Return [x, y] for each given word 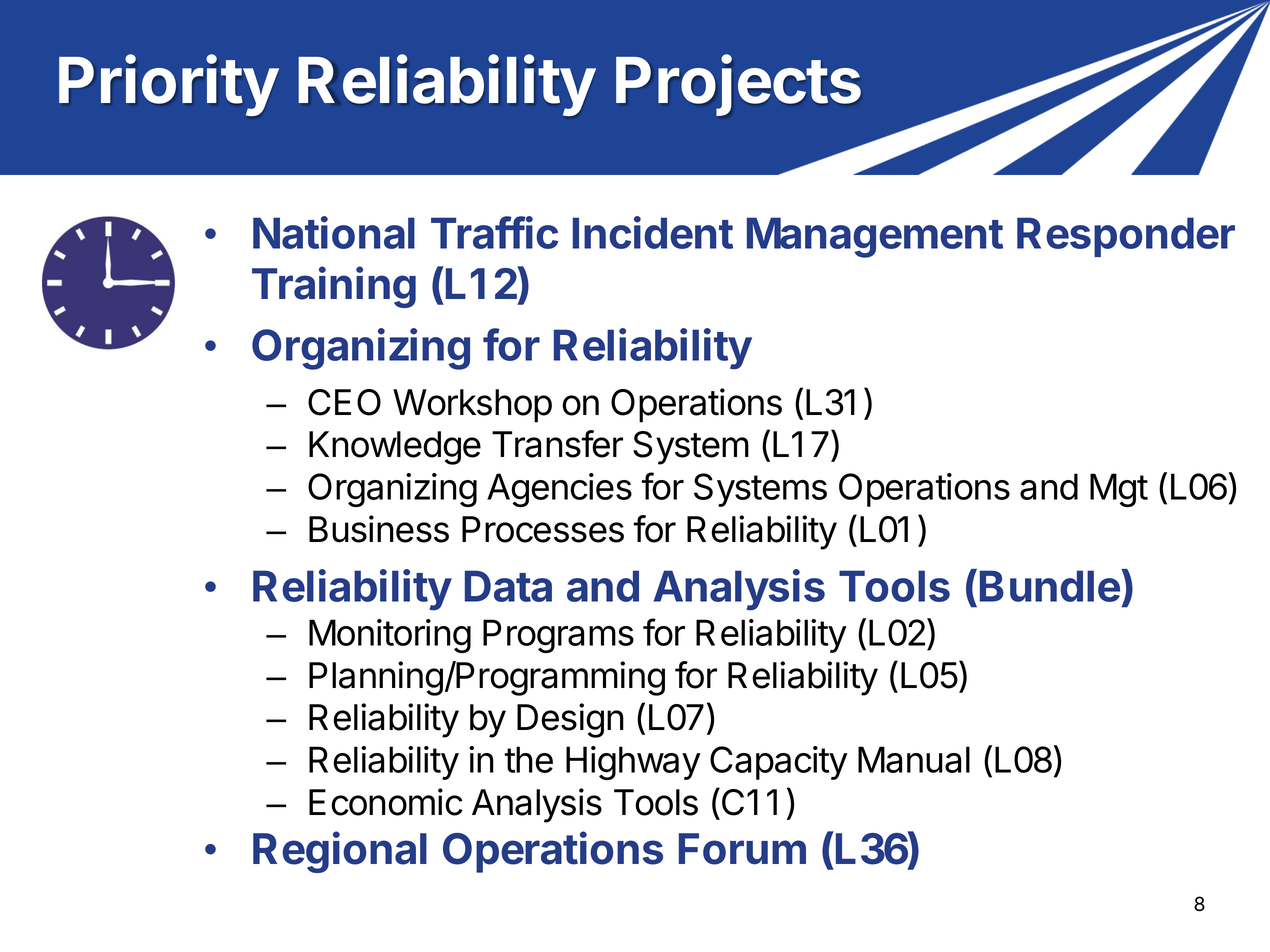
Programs [558, 636]
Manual [914, 759]
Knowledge [395, 448]
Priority [169, 85]
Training [334, 287]
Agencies [559, 490]
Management [875, 237]
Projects [738, 86]
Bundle [1051, 585]
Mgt [1119, 490]
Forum [742, 849]
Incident [653, 232]
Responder [1126, 237]
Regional [340, 852]
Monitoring [390, 636]
